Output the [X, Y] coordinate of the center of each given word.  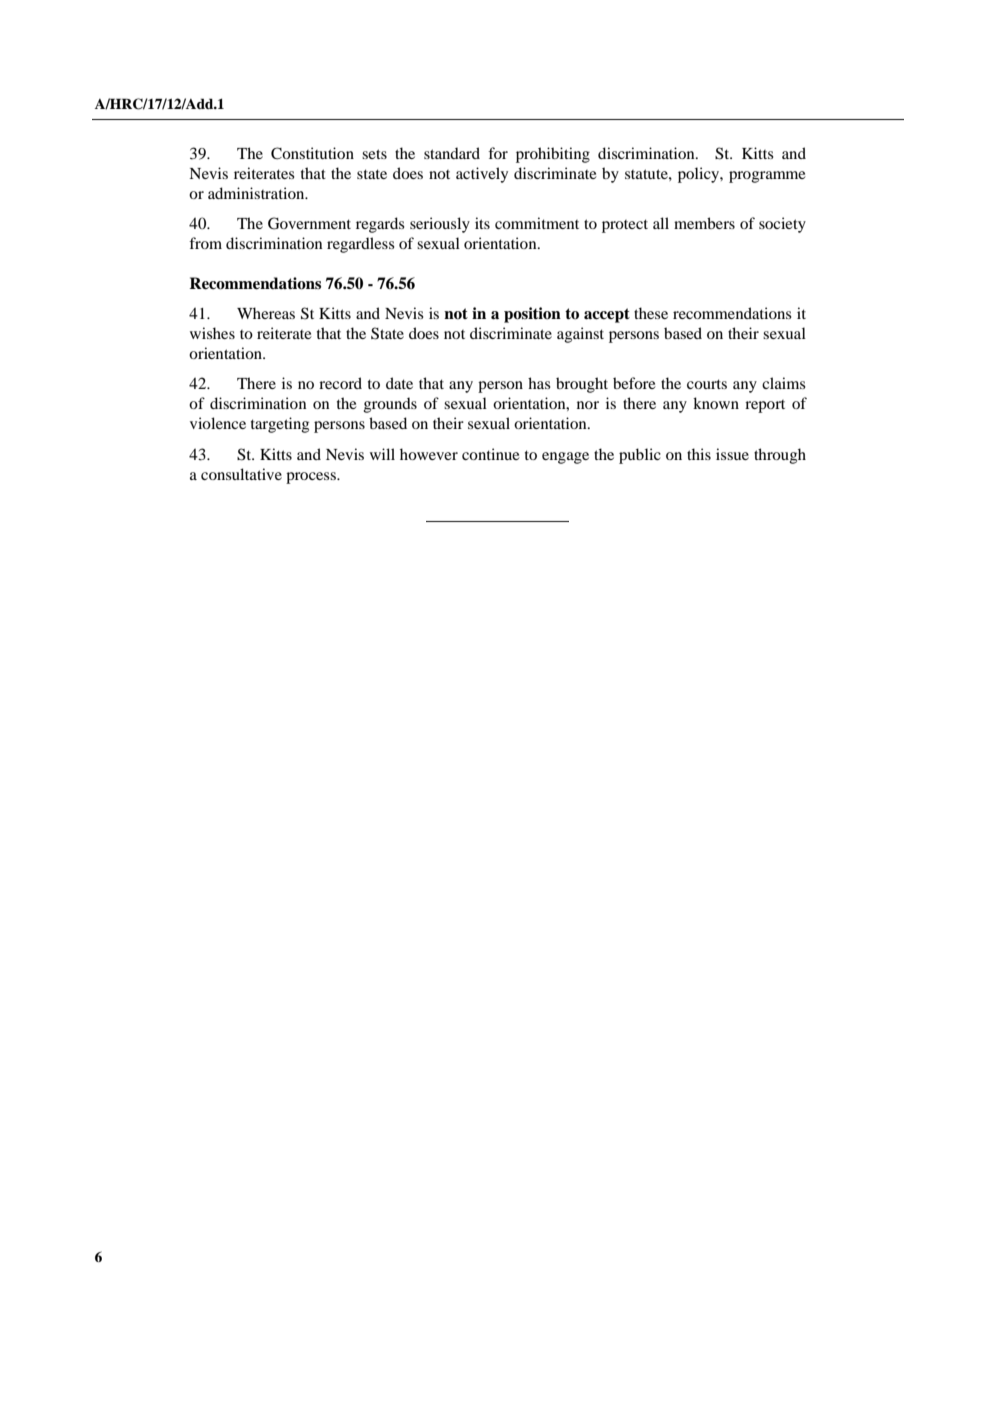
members [704, 223]
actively [482, 175]
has [539, 383]
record [340, 383]
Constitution [312, 153]
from [205, 243]
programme [767, 177]
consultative [241, 474]
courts [707, 384]
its [482, 223]
